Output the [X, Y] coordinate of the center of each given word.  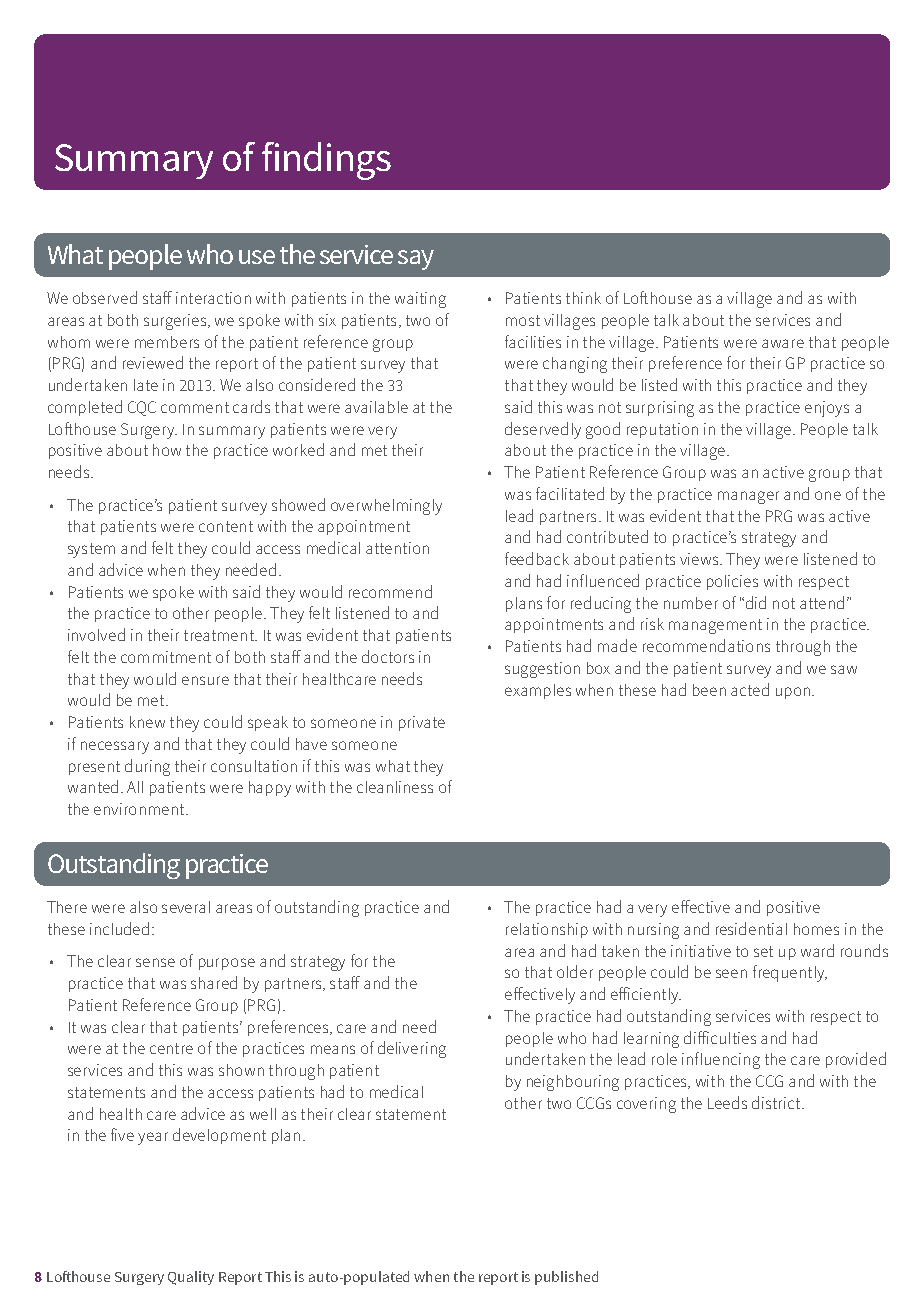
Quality [191, 1278]
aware [783, 343]
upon [793, 693]
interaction [213, 298]
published [566, 1278]
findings [326, 161]
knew [147, 722]
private [422, 723]
